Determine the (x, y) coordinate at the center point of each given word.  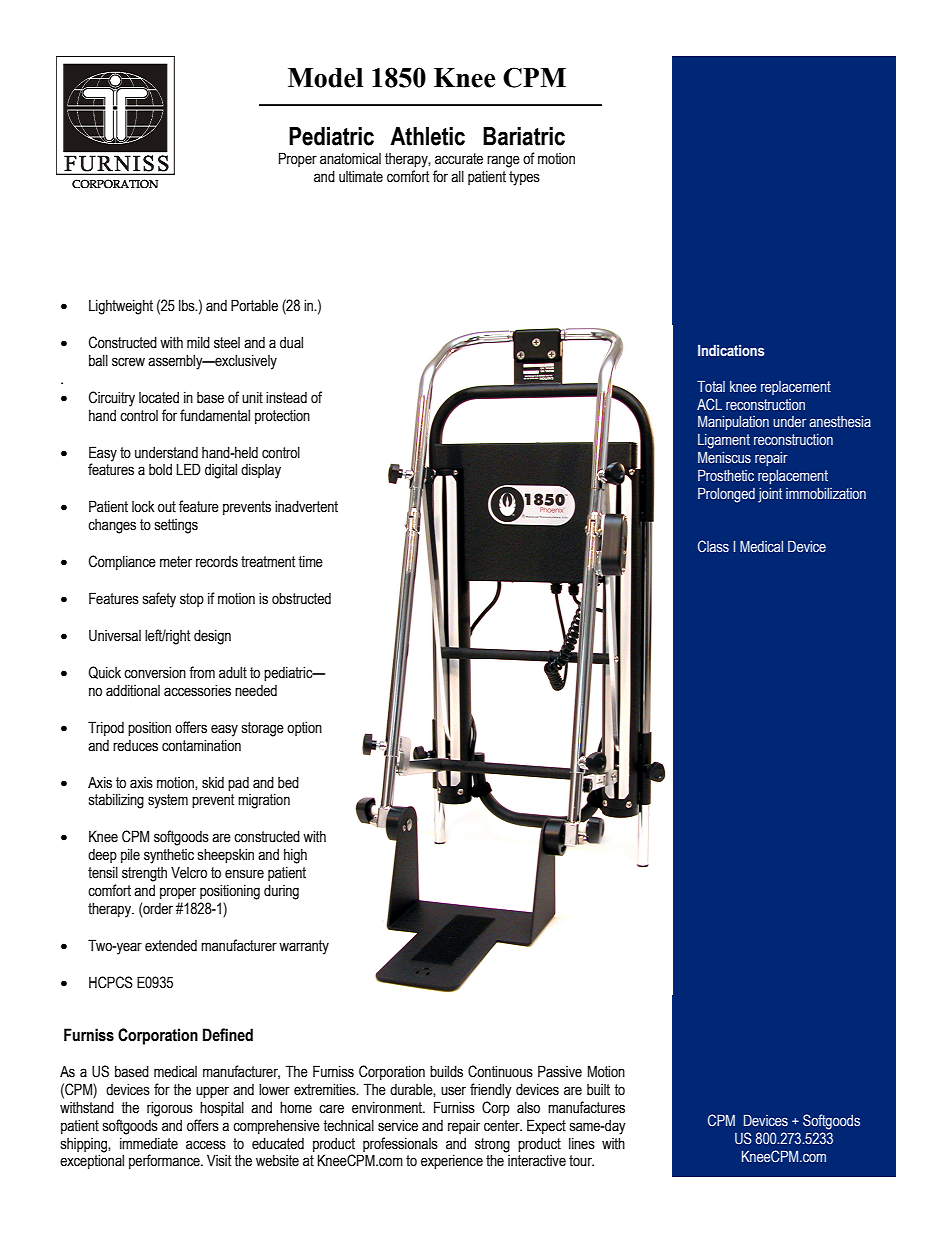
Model (325, 78)
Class (713, 546)
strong (492, 1145)
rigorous (170, 1109)
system (168, 801)
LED (188, 469)
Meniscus (724, 458)
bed (288, 782)
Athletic (427, 136)
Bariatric (524, 136)
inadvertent (306, 506)
